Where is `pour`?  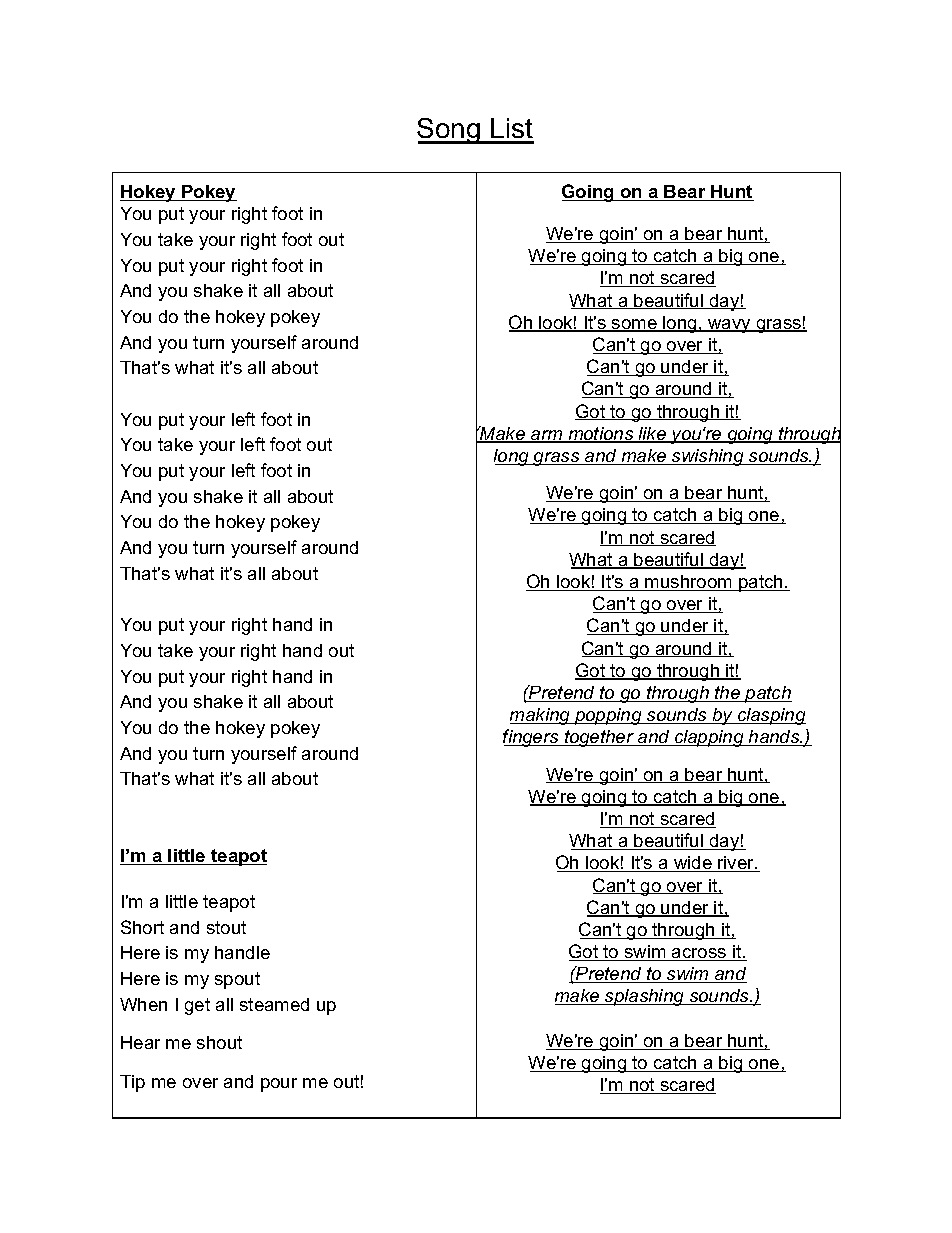 pour is located at coordinates (279, 1085).
